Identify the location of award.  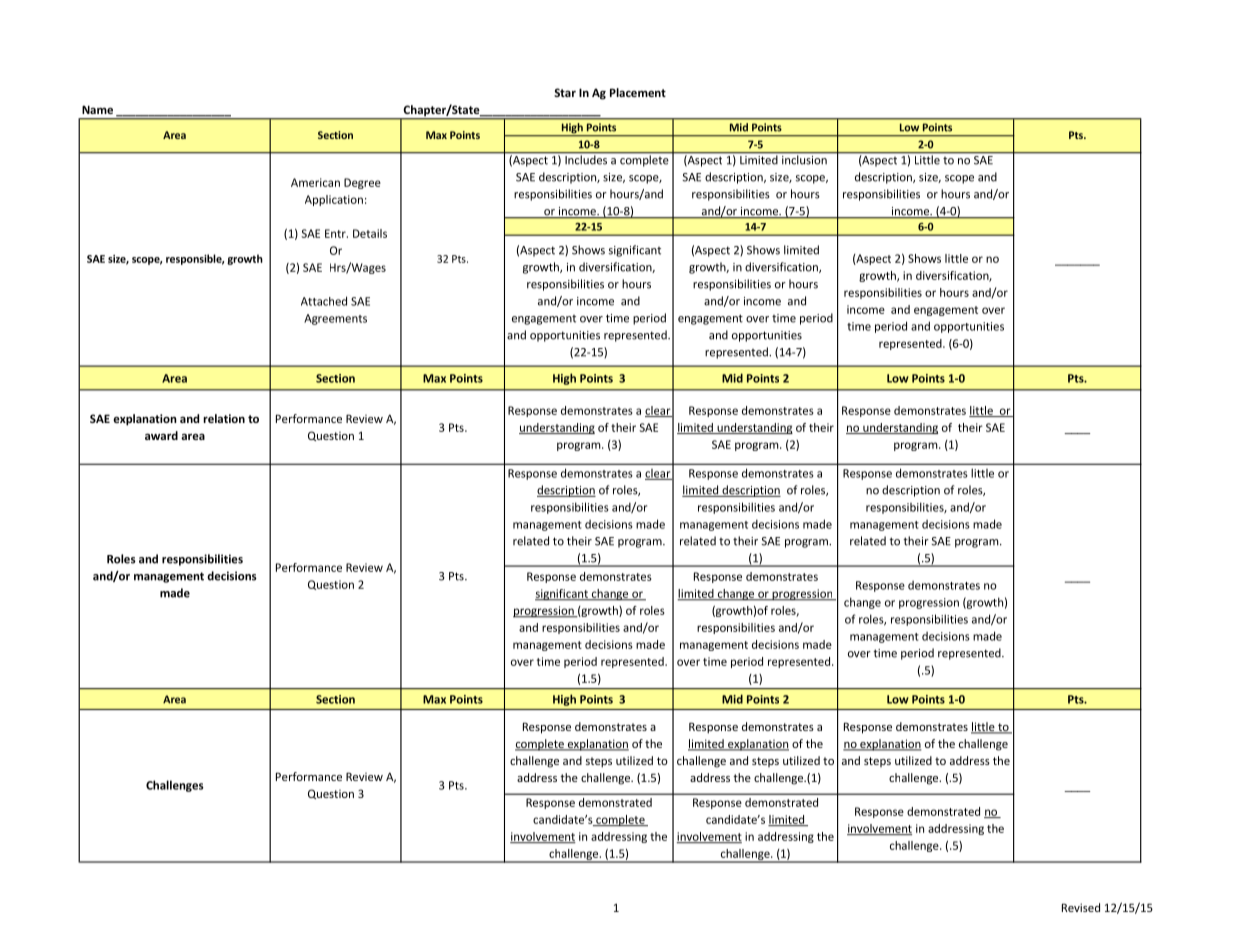
(161, 435).
